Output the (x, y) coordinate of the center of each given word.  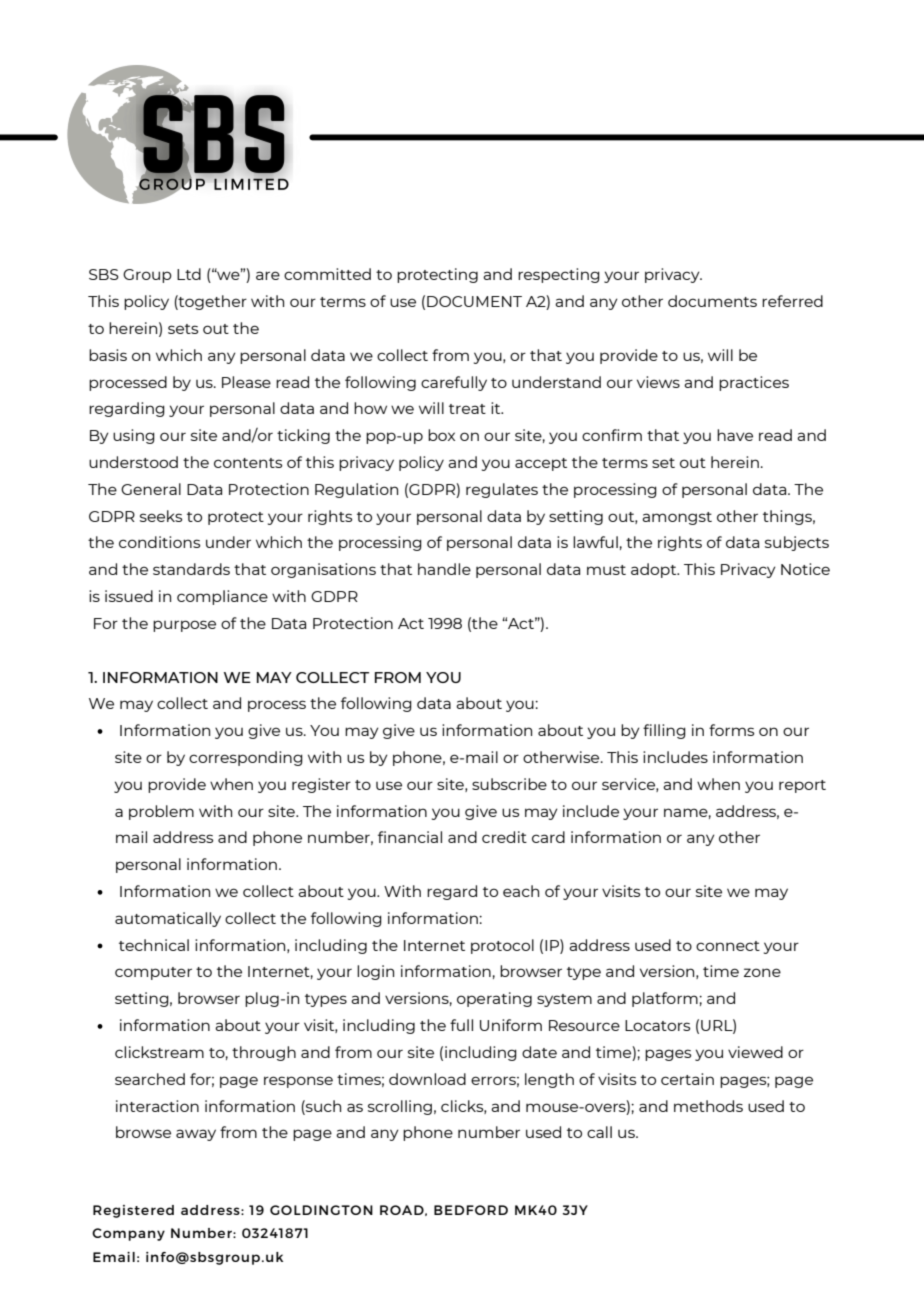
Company (128, 1234)
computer (153, 973)
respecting (559, 275)
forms (731, 730)
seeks (161, 516)
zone (762, 972)
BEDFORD (471, 1210)
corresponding (246, 758)
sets (183, 329)
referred (792, 301)
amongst (677, 518)
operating (494, 999)
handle (444, 569)
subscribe (509, 784)
